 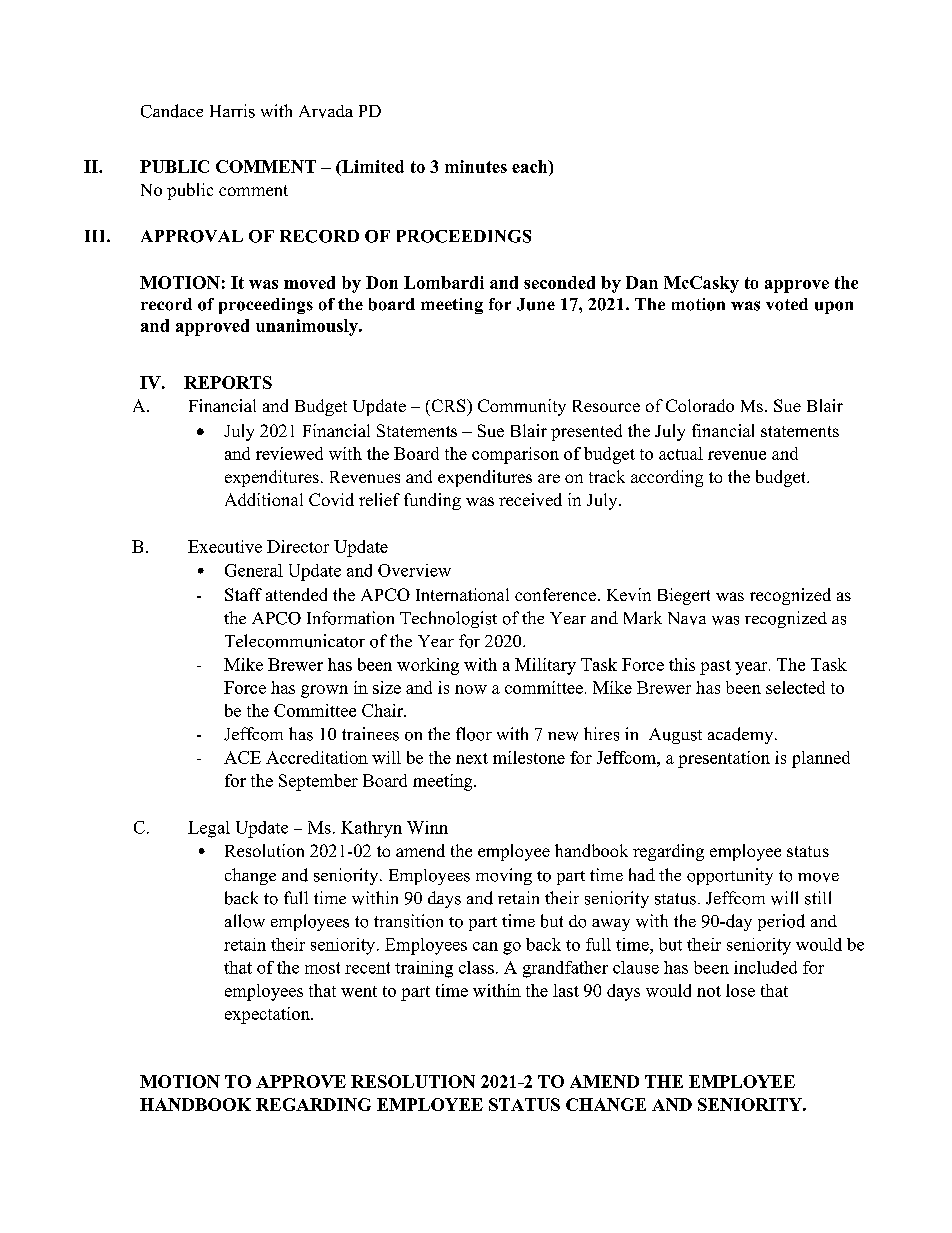 I want to click on class, so click(x=476, y=967).
